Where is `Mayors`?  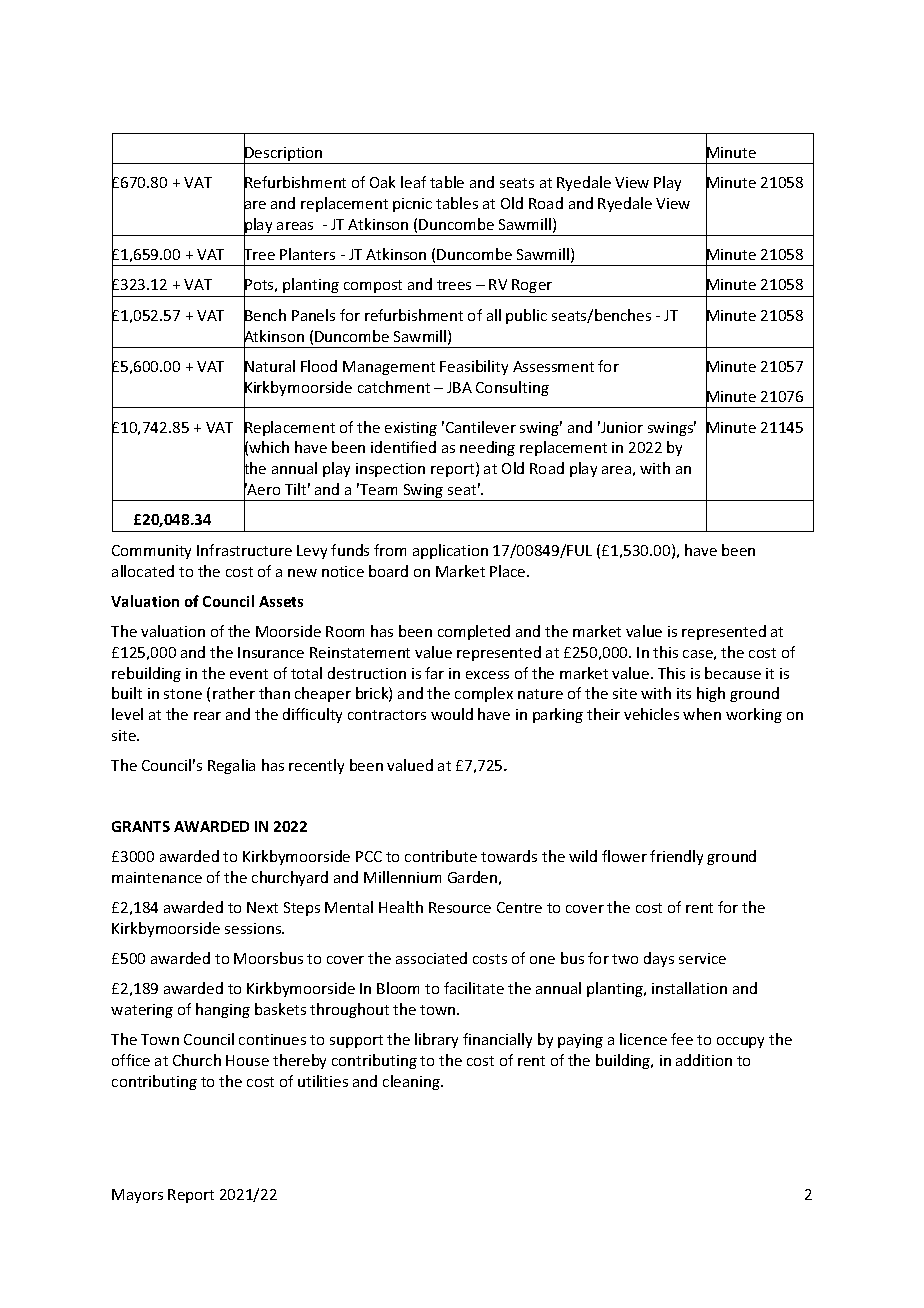
Mayors is located at coordinates (137, 1196).
